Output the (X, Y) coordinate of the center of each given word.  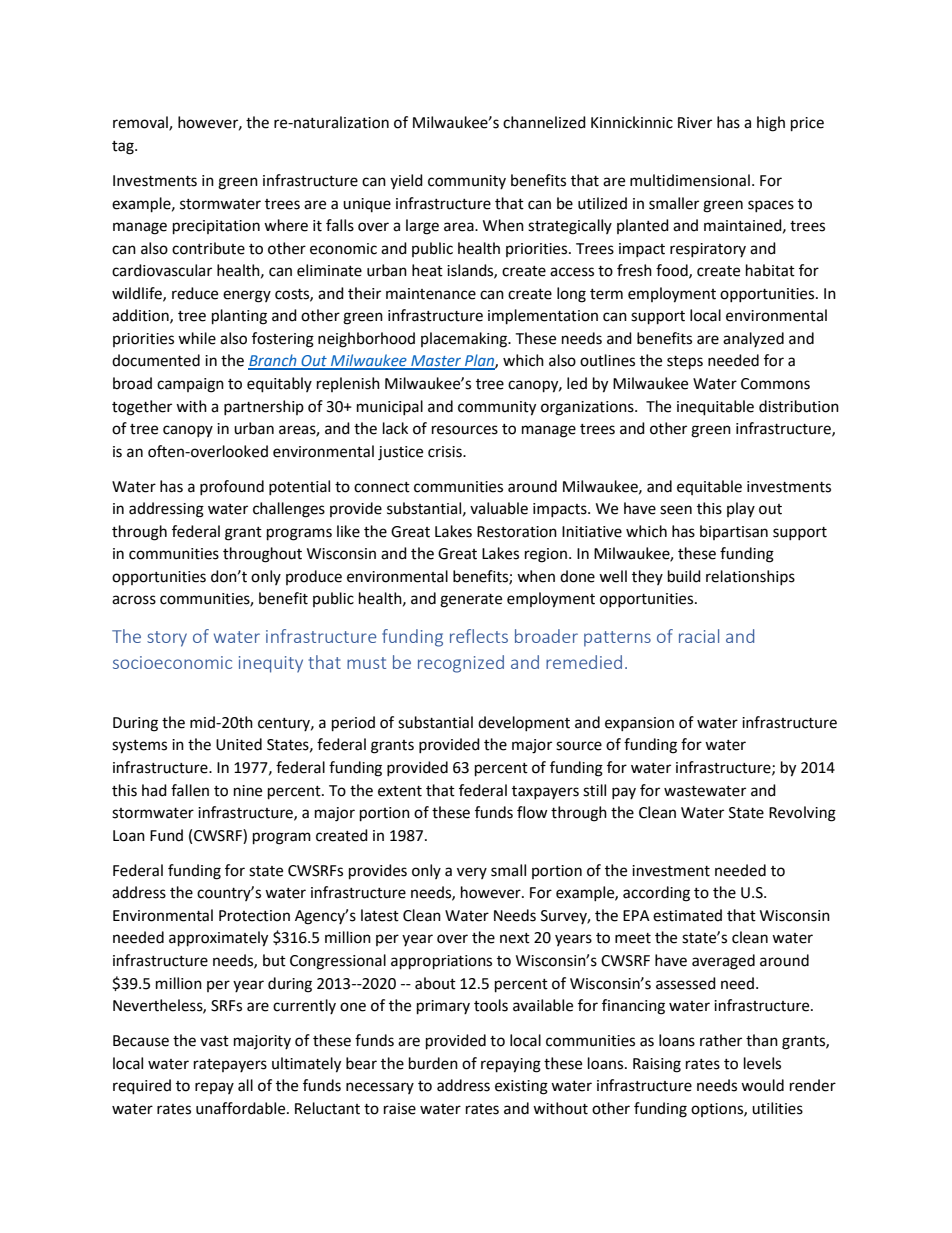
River (695, 123)
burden (433, 1063)
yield (406, 181)
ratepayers (230, 1065)
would (762, 1085)
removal (141, 123)
